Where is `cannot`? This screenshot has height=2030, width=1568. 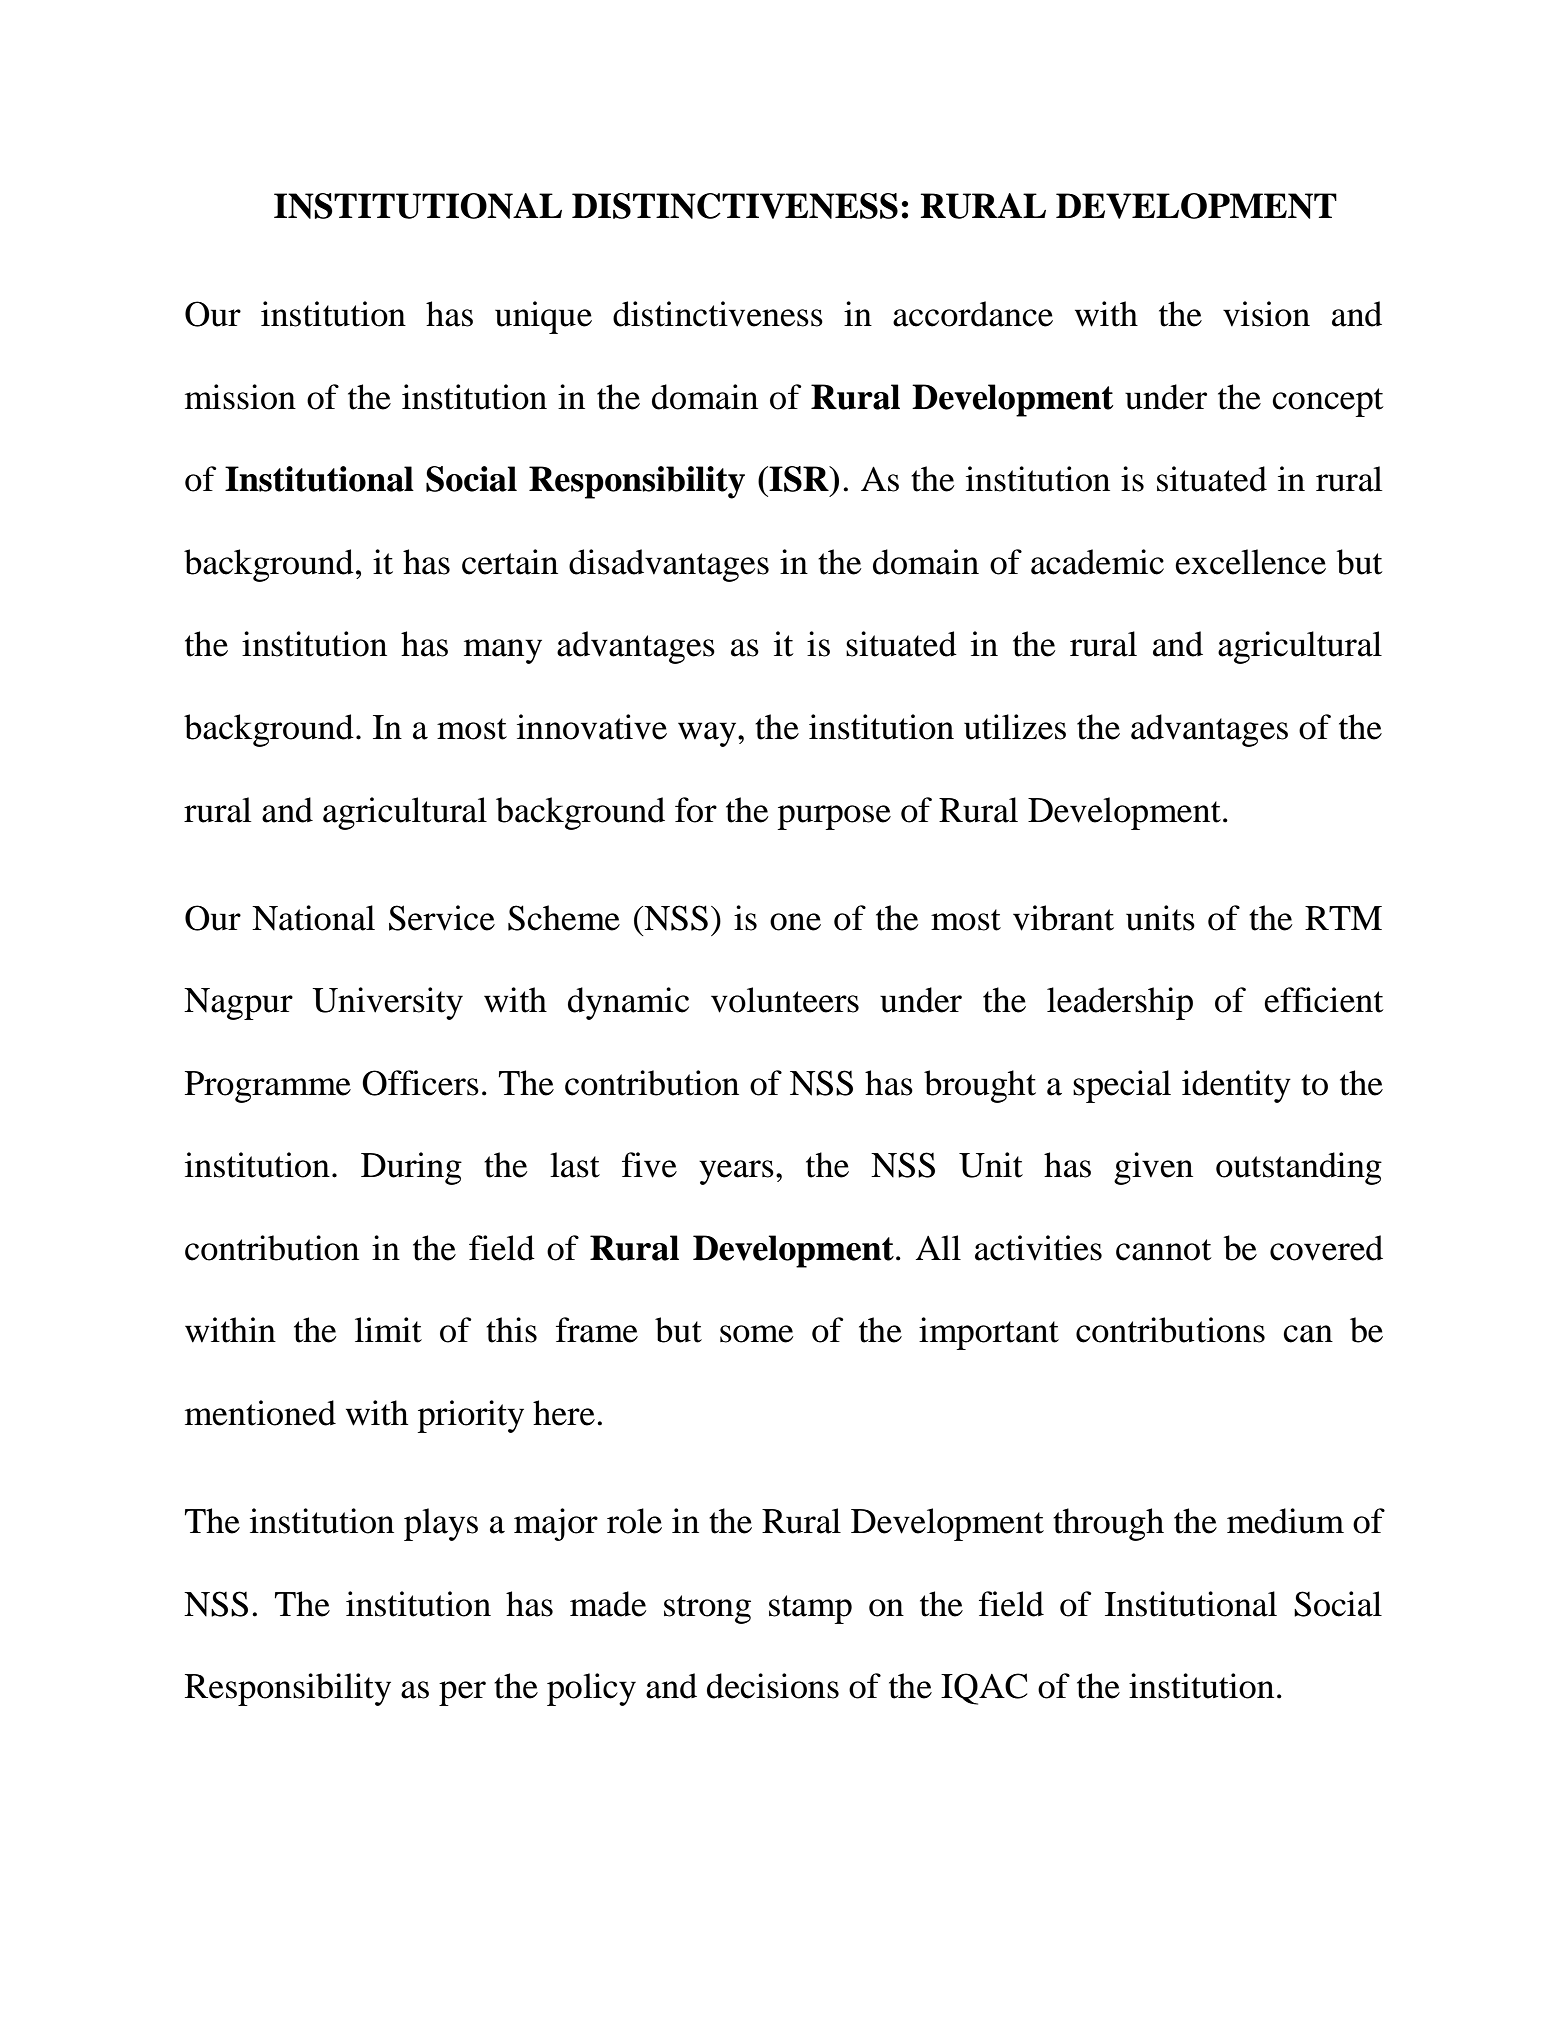
cannot is located at coordinates (1164, 1250).
